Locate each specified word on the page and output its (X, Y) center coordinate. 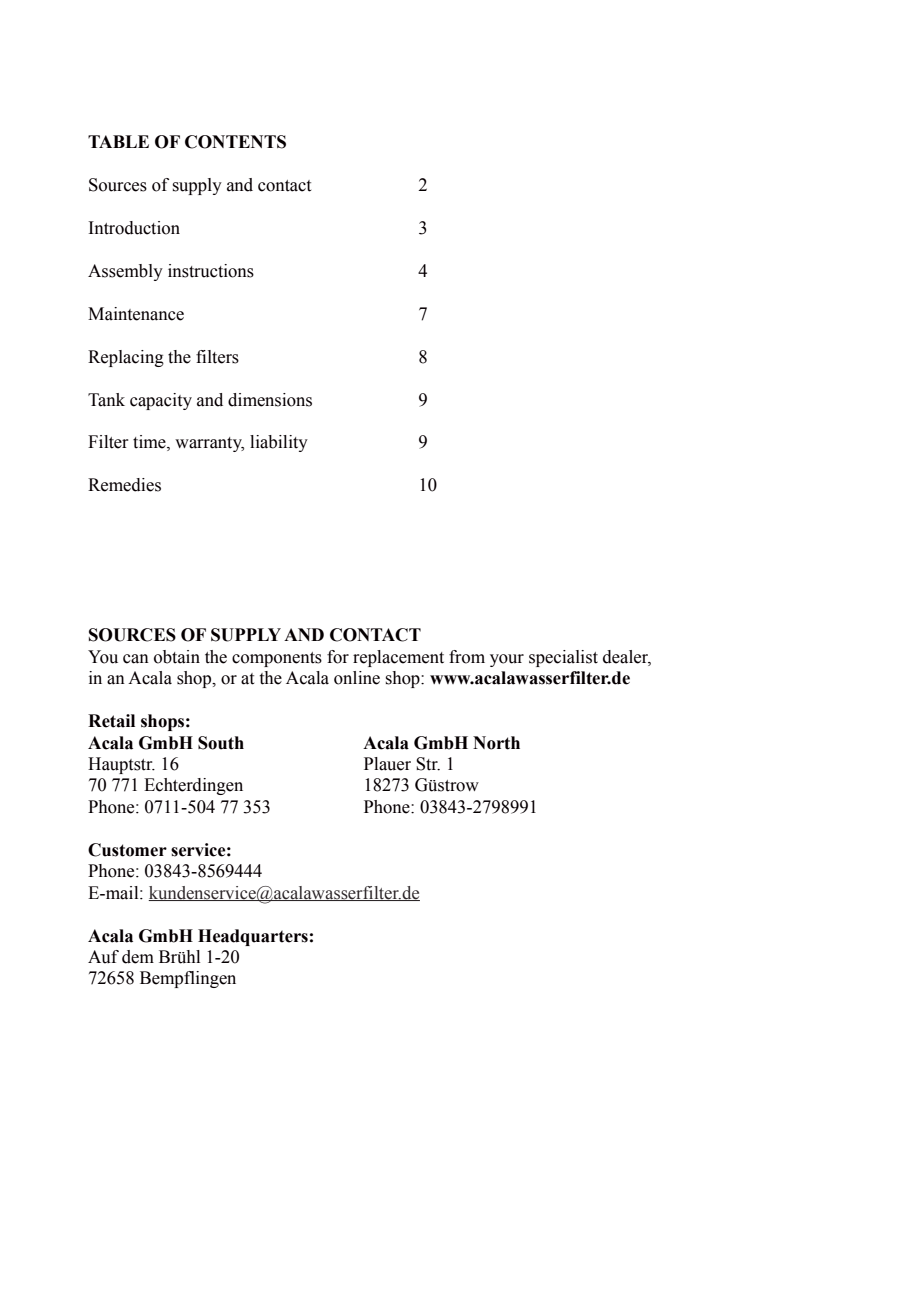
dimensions (270, 400)
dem (138, 957)
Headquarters (253, 937)
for (338, 657)
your (507, 660)
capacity (161, 401)
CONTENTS (235, 142)
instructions (211, 271)
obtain (177, 657)
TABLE (118, 141)
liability (279, 443)
